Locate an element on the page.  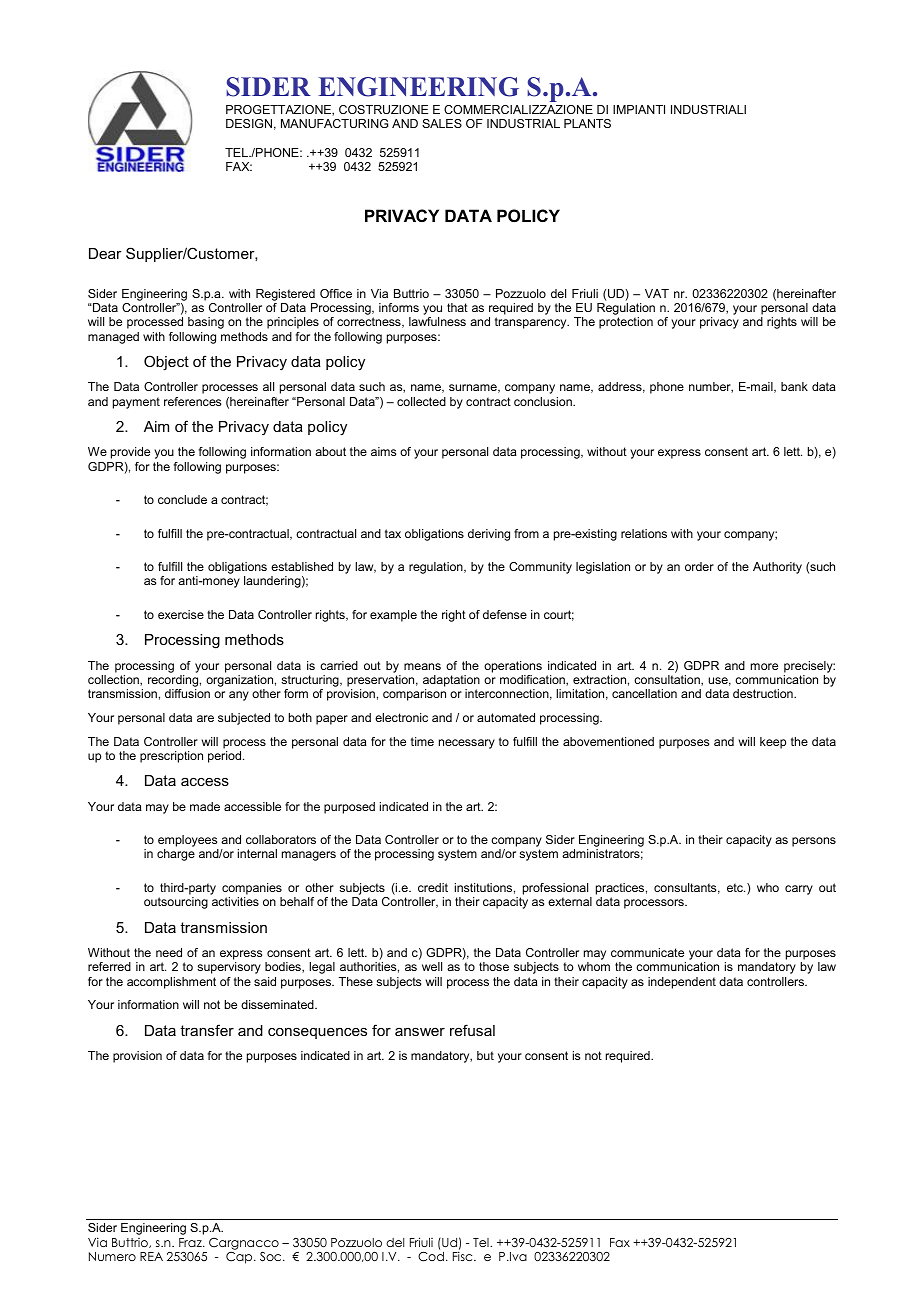
charge is located at coordinates (176, 855).
